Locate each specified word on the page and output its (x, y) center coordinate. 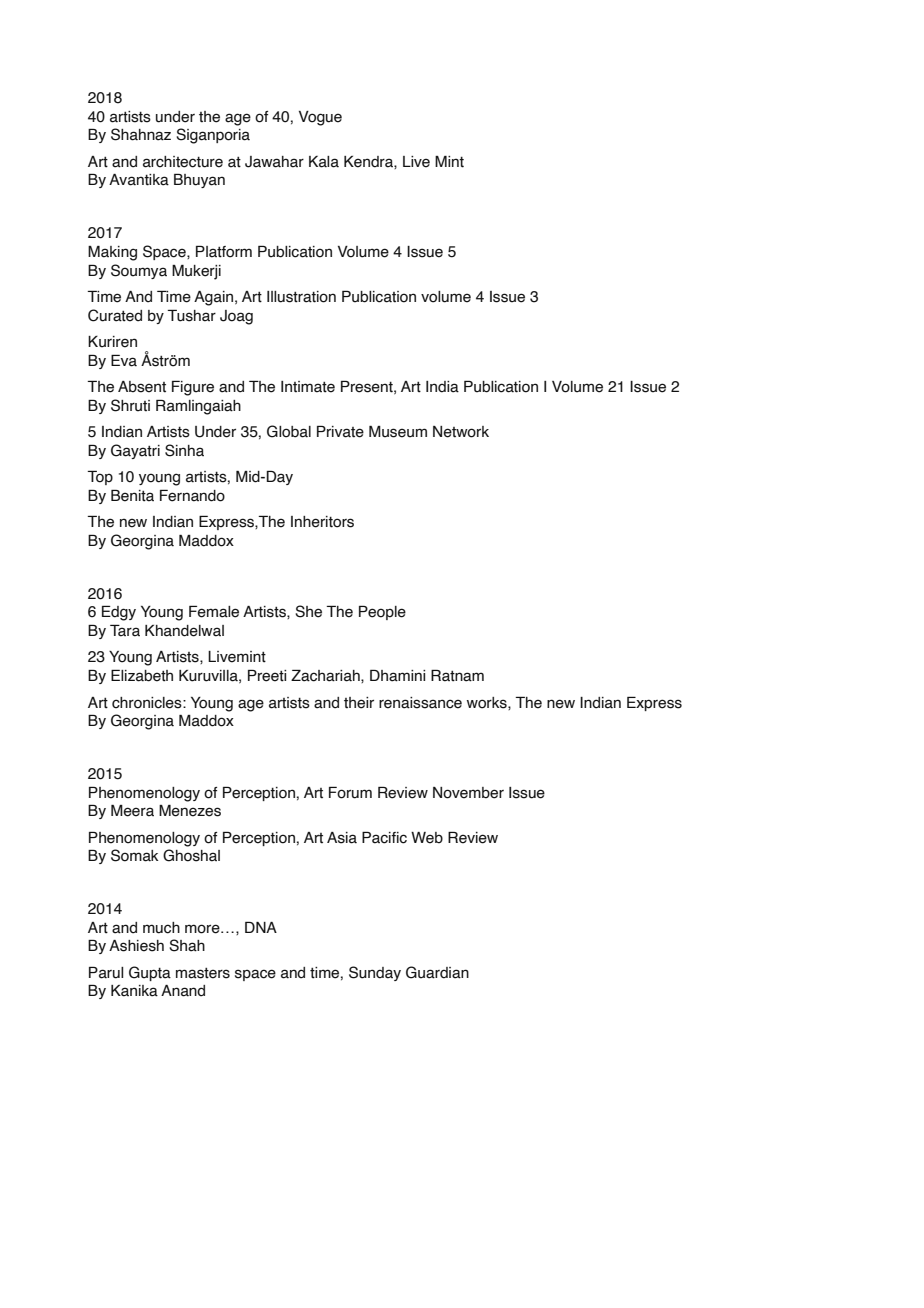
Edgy (119, 613)
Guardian (437, 972)
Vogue (320, 118)
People (382, 612)
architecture (183, 162)
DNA (261, 927)
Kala (324, 162)
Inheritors (322, 522)
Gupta (150, 973)
